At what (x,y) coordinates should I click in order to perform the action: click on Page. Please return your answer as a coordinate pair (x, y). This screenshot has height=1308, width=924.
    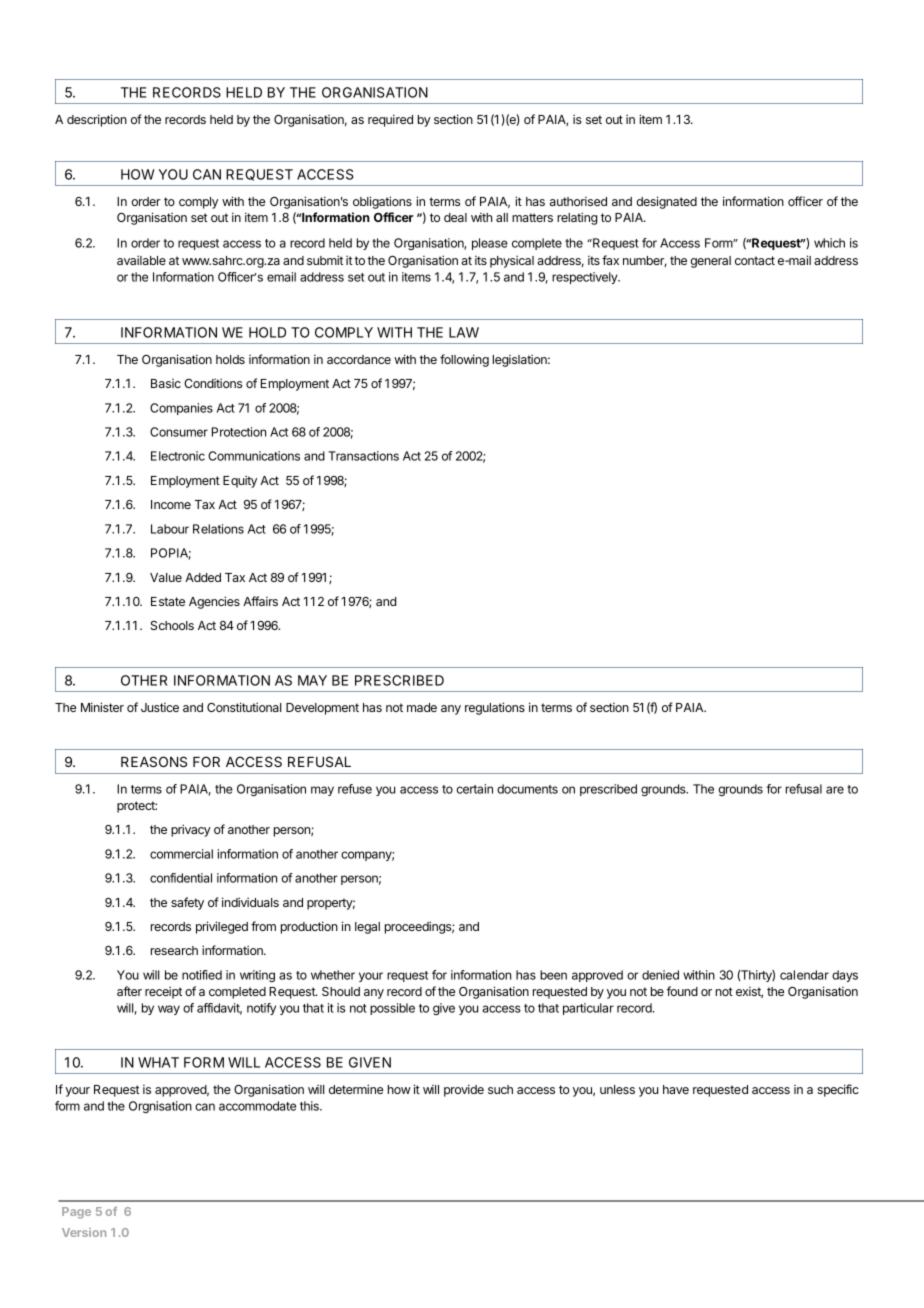
    Looking at the image, I should click on (76, 1213).
